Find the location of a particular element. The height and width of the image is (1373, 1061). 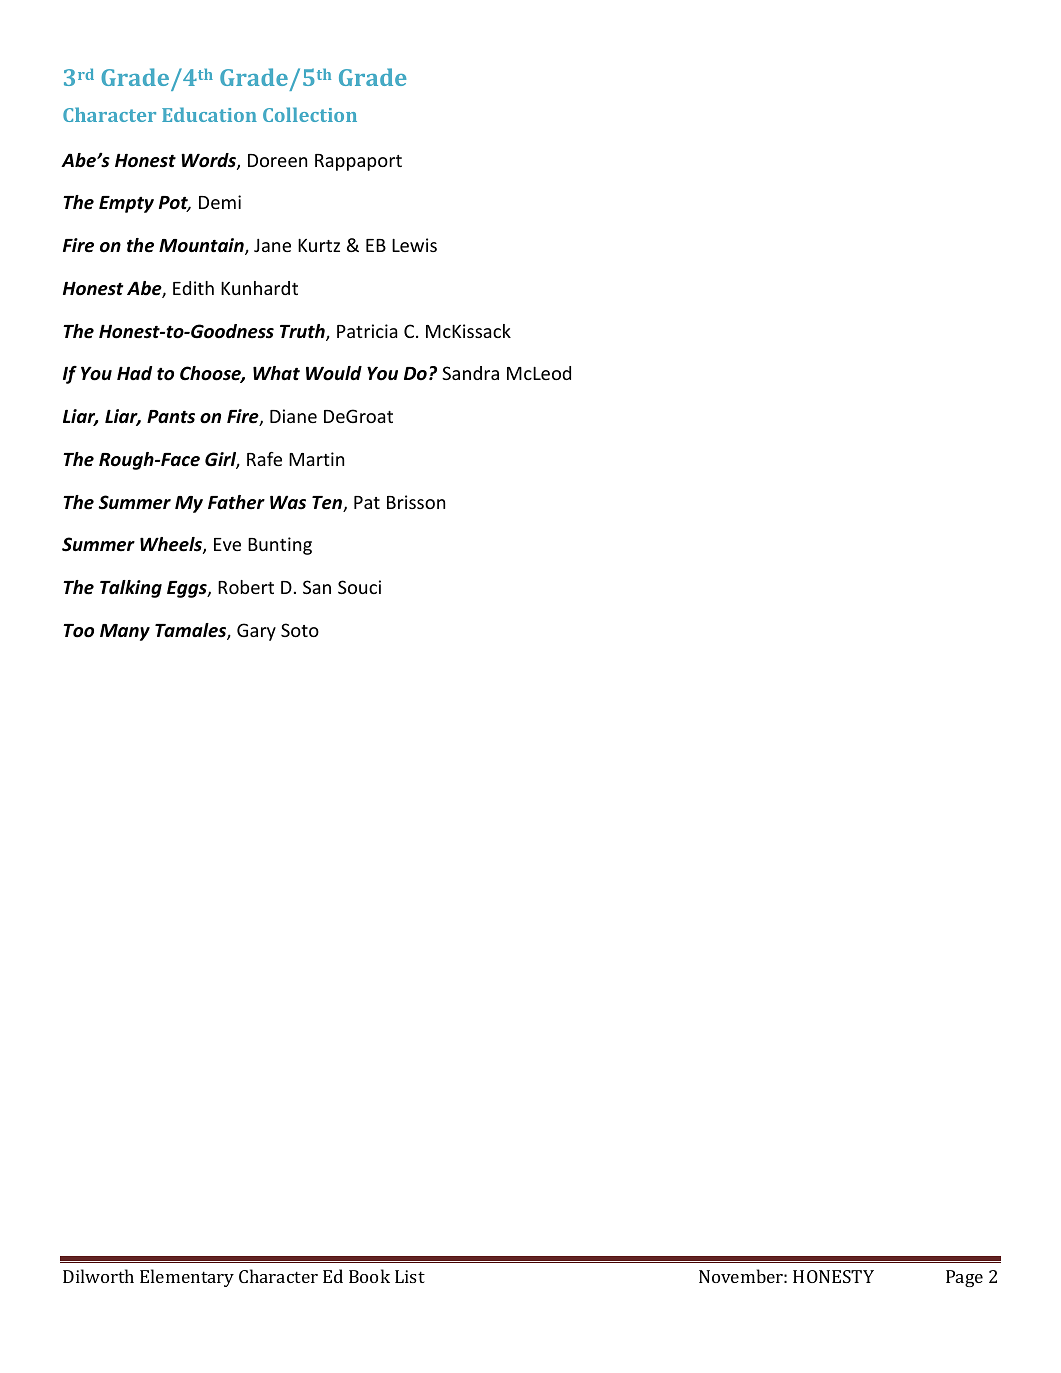

Many is located at coordinates (125, 632).
